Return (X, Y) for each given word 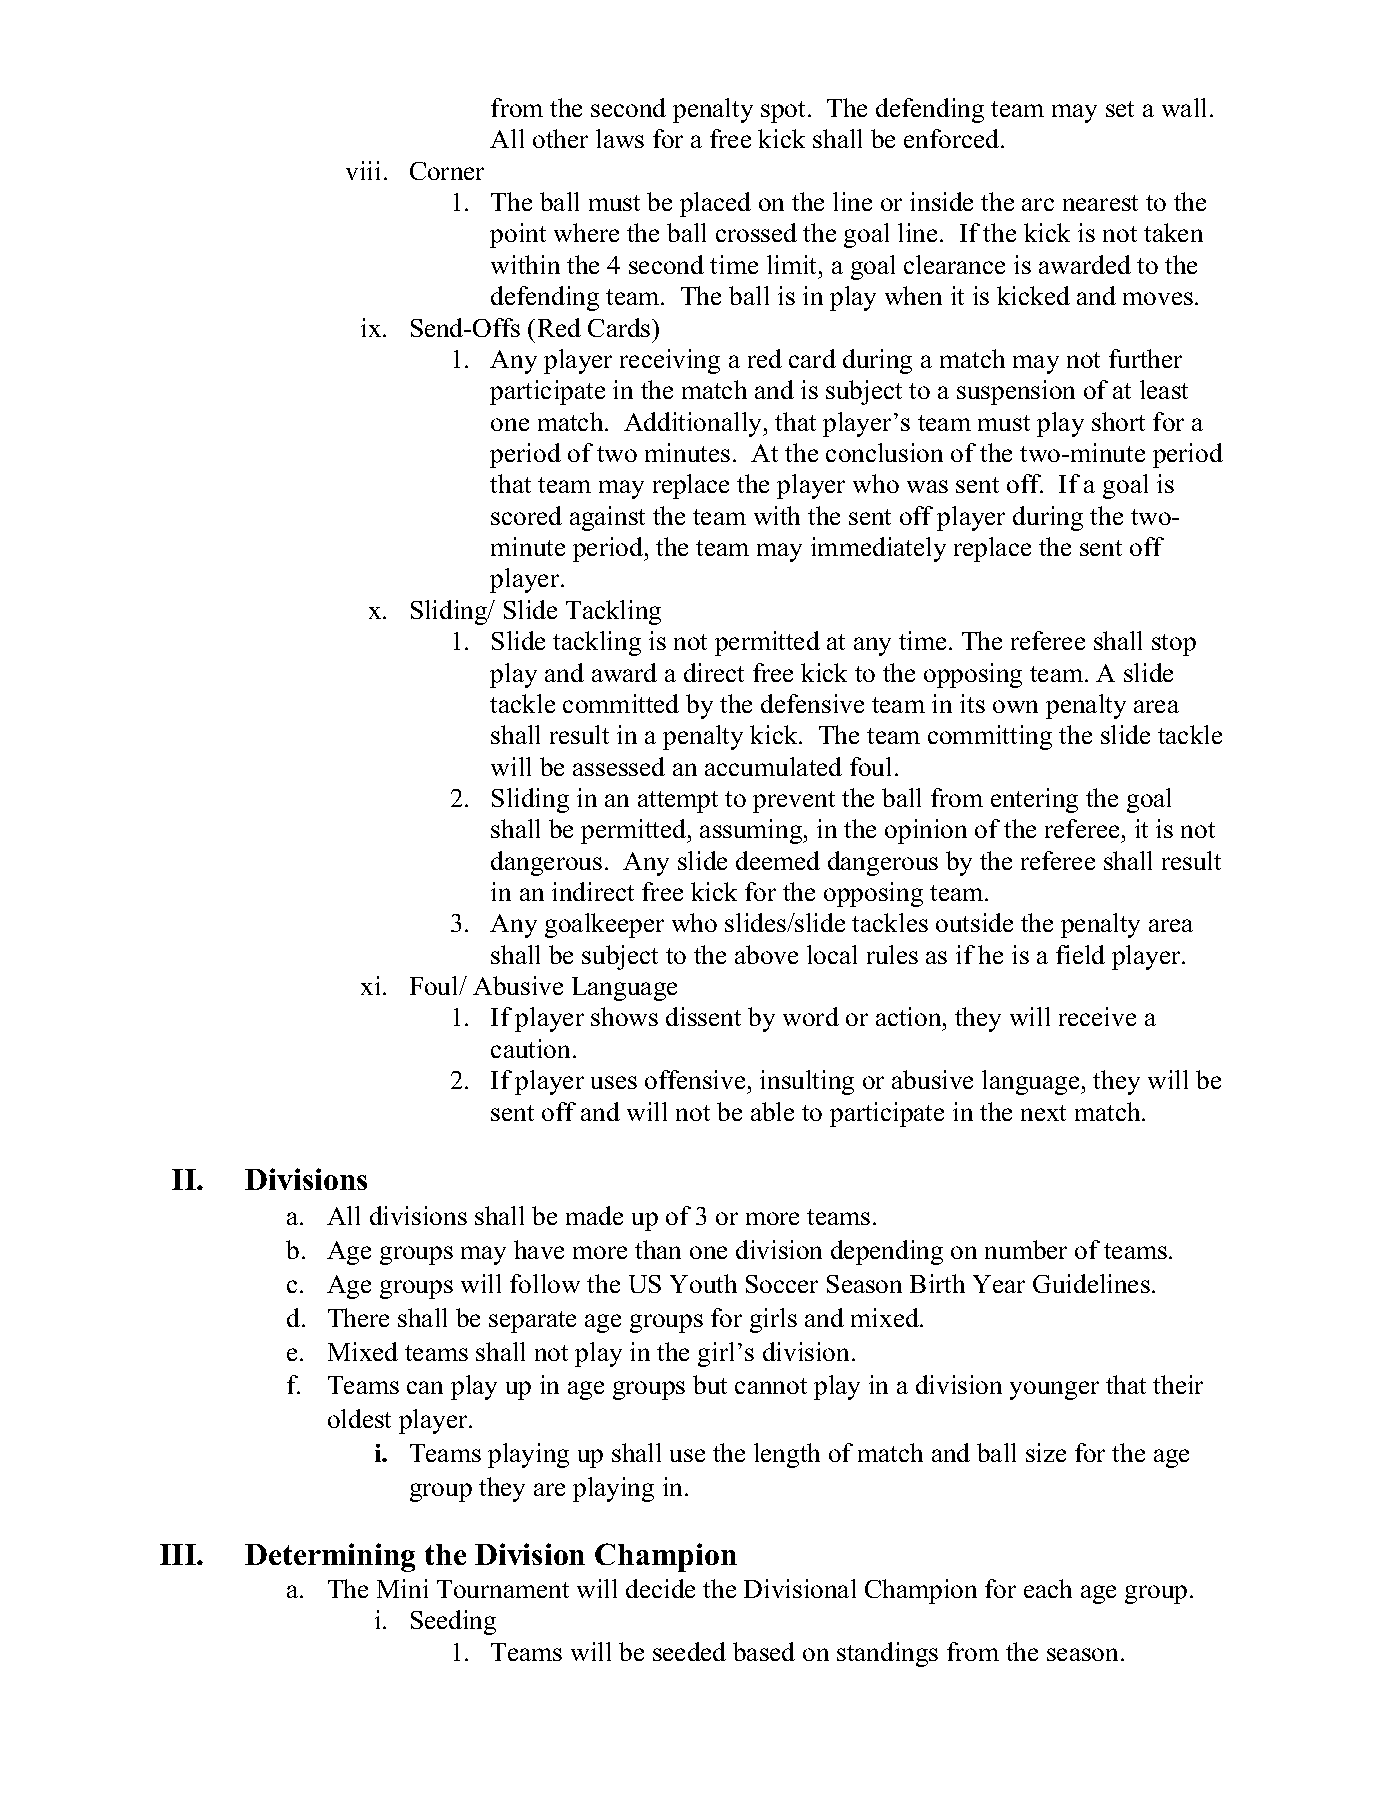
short (1118, 421)
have (539, 1249)
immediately (878, 549)
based (764, 1651)
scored (526, 515)
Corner (447, 171)
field (1080, 954)
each (1048, 1588)
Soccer (782, 1284)
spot (785, 112)
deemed (778, 860)
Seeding (453, 1622)
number (1026, 1249)
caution (532, 1048)
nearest (1100, 203)
